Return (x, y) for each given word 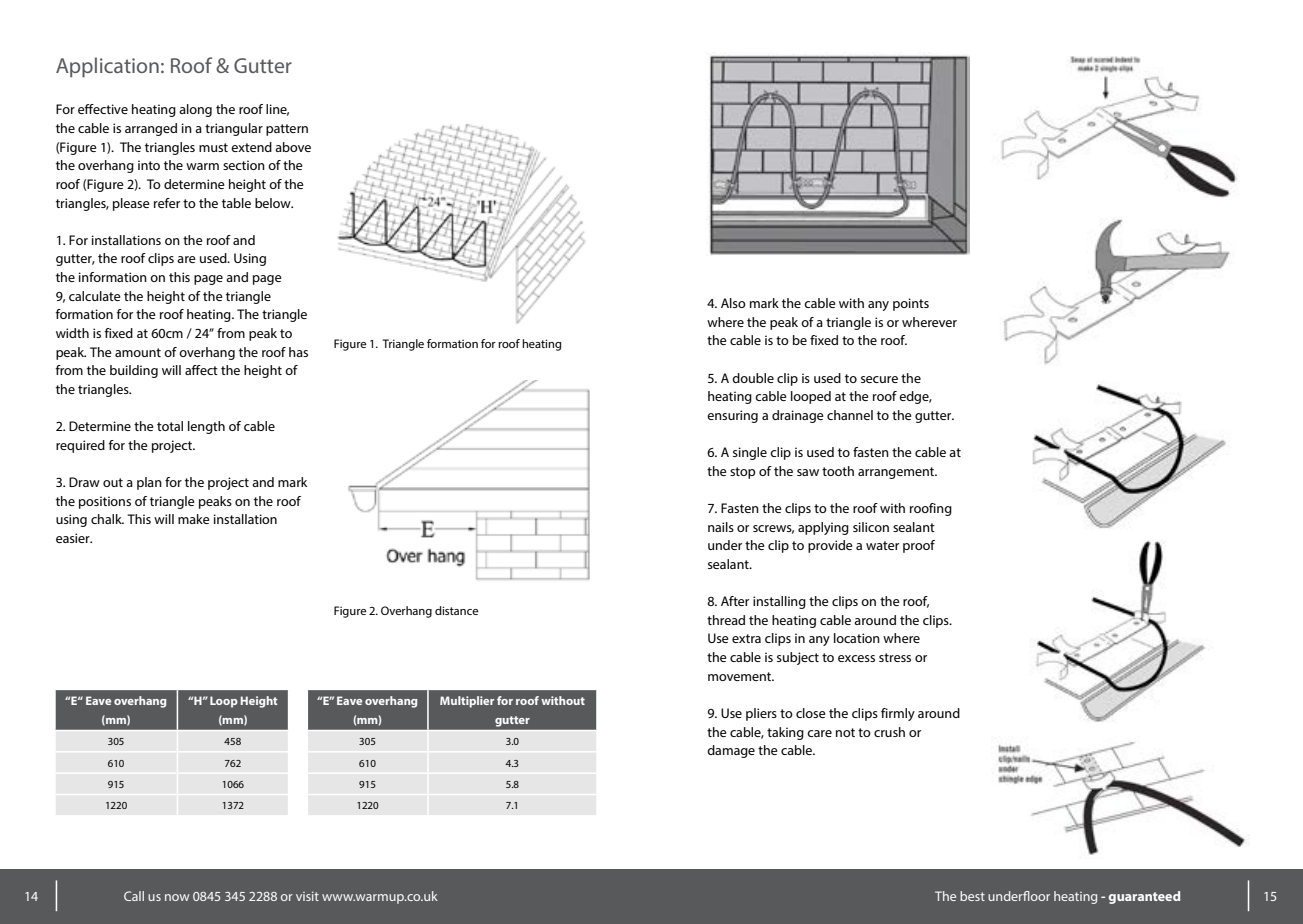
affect (201, 370)
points (911, 304)
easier (74, 538)
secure (879, 379)
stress (895, 657)
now (177, 897)
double (753, 378)
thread (726, 620)
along (195, 110)
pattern (287, 130)
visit (307, 896)
